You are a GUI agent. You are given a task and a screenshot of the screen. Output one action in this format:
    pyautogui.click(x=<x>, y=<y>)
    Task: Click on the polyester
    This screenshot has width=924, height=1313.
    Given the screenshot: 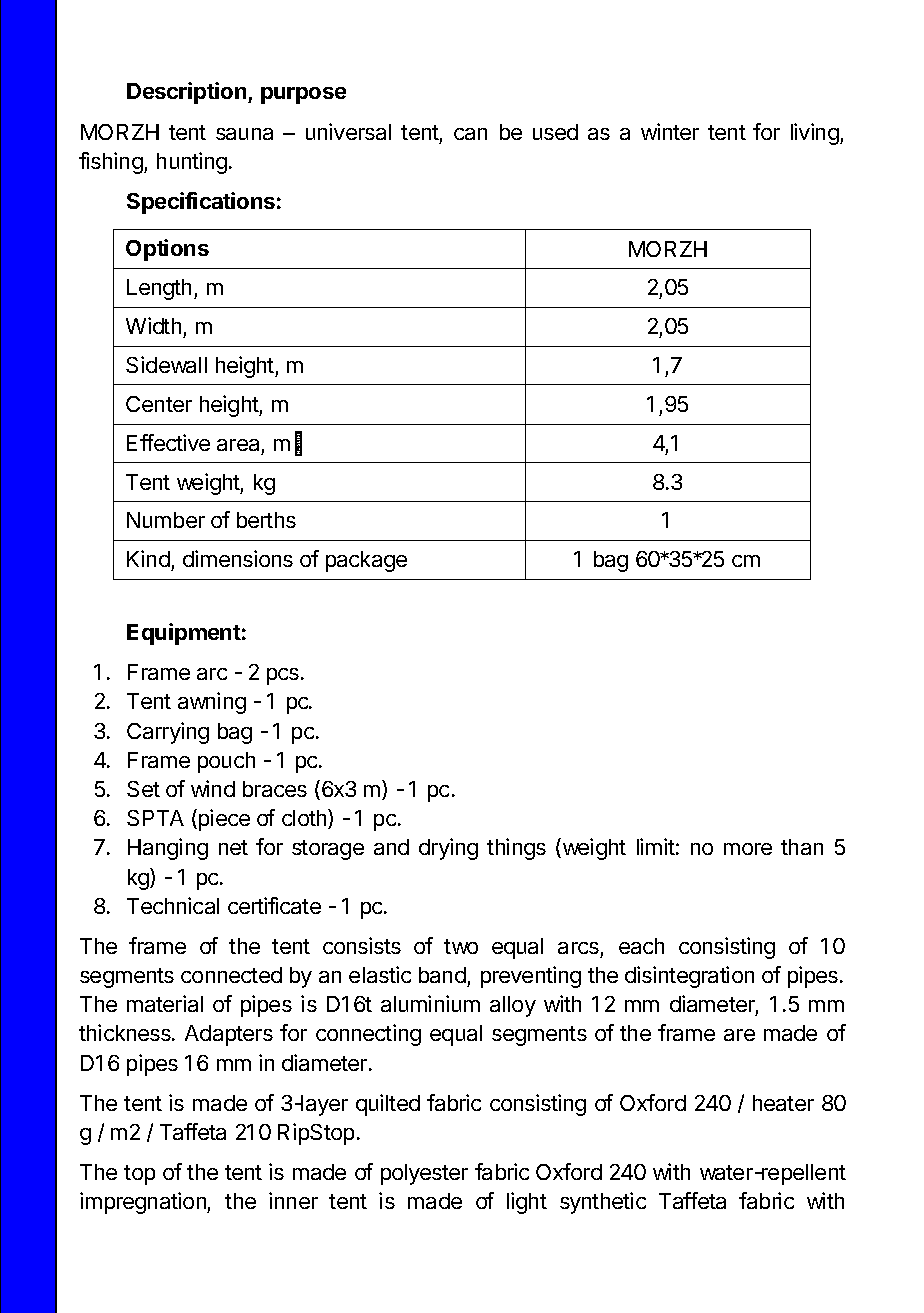 What is the action you would take?
    pyautogui.click(x=424, y=1174)
